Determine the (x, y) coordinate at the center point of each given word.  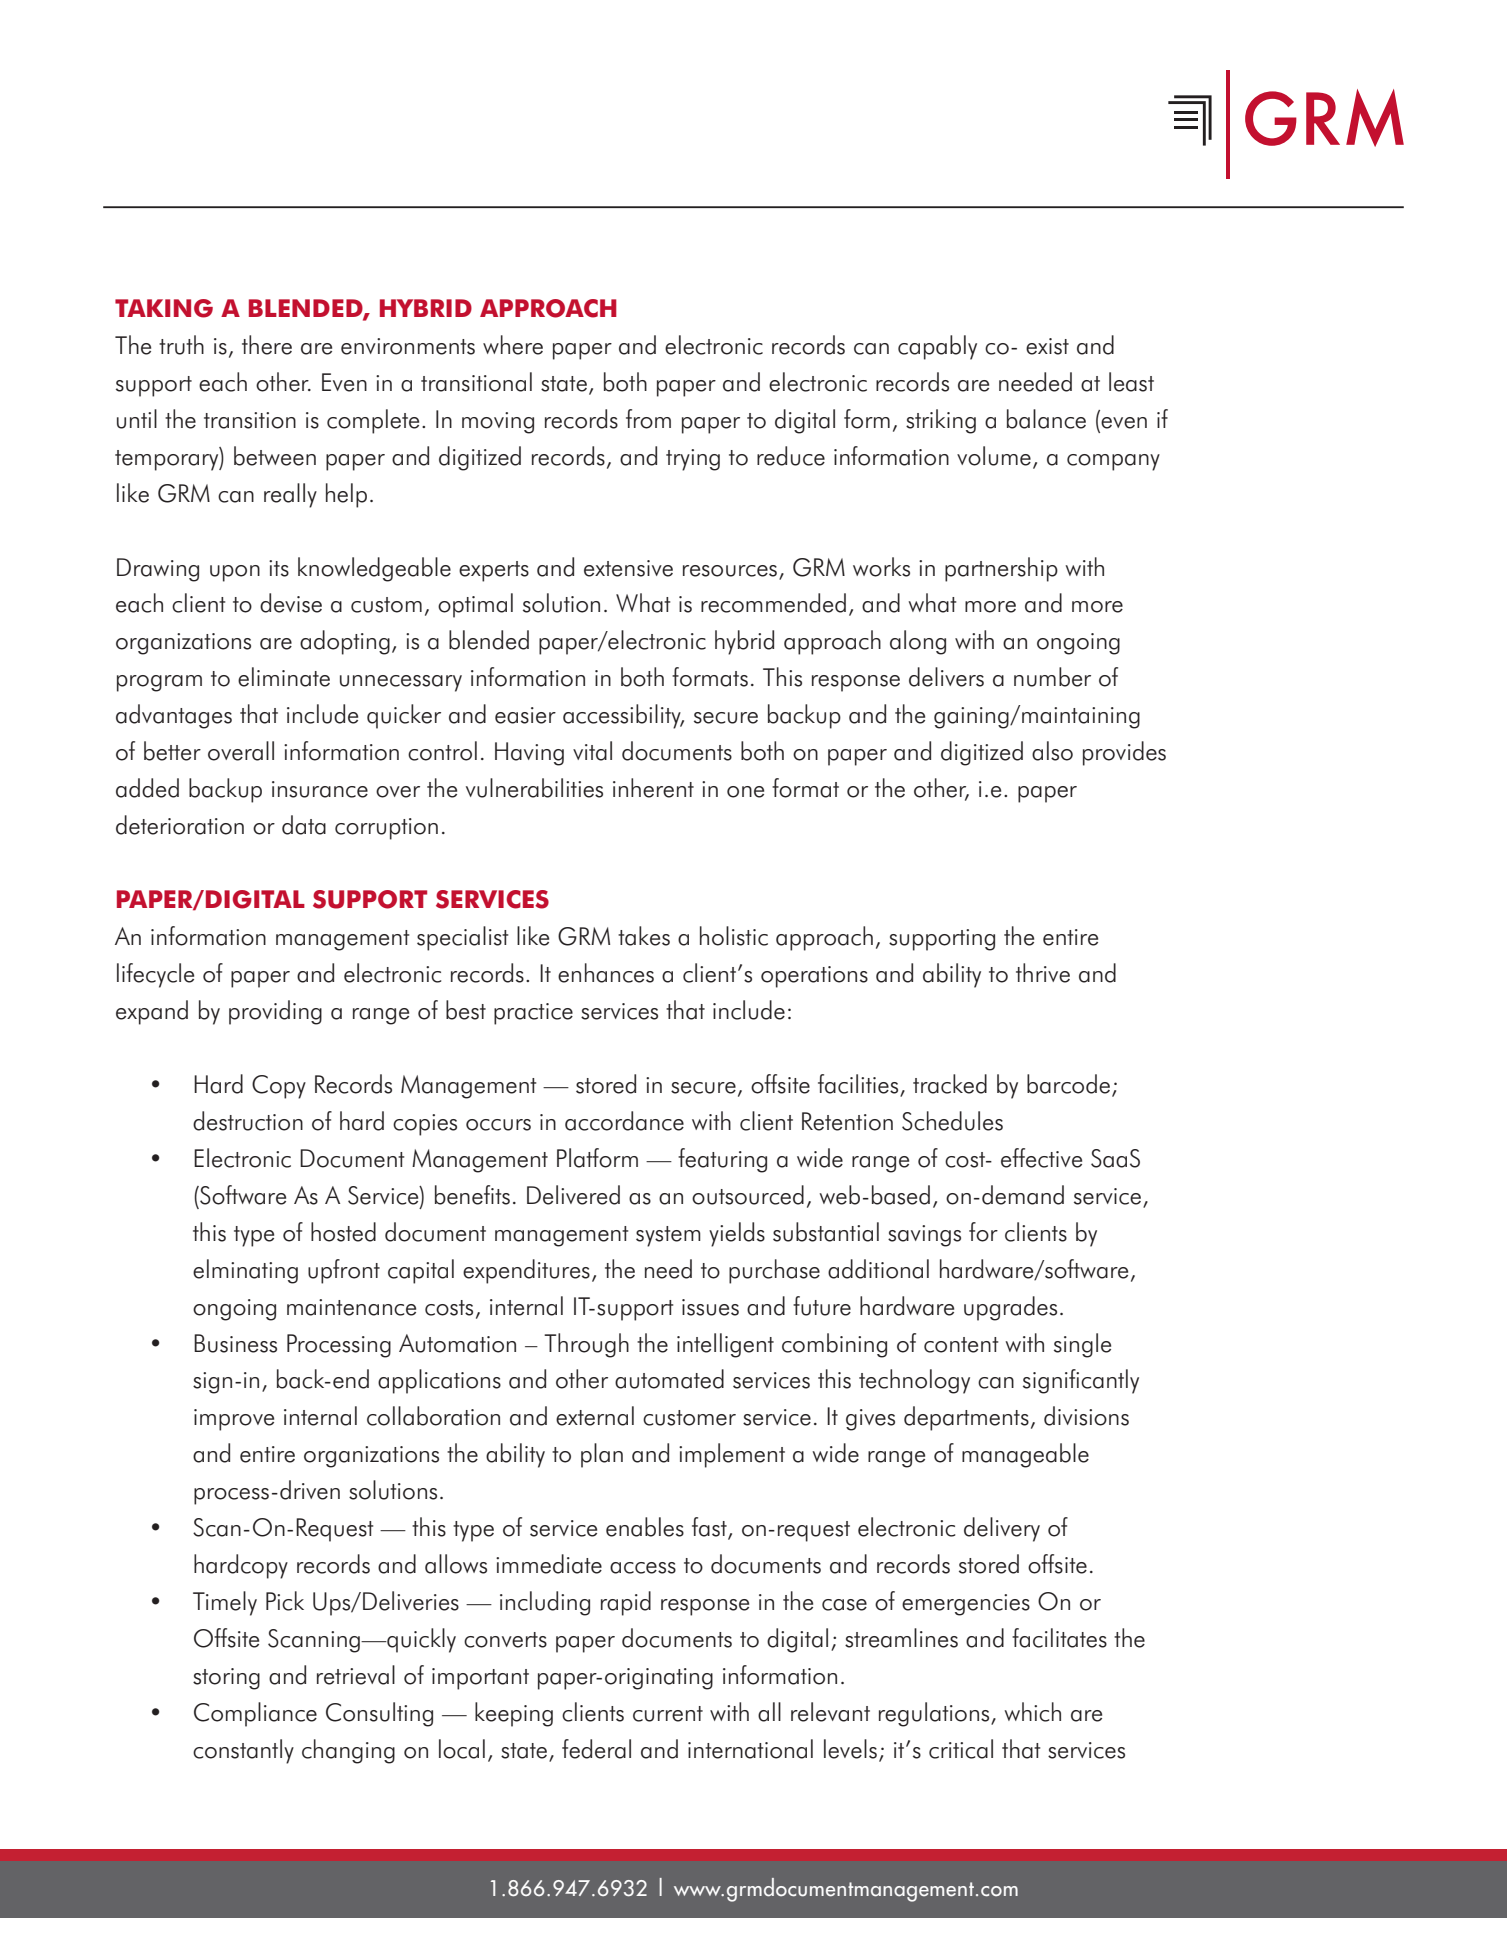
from (648, 419)
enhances (606, 973)
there (267, 345)
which (1032, 1712)
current (668, 1714)
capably (937, 347)
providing (275, 1012)
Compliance (255, 1714)
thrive (1043, 973)
